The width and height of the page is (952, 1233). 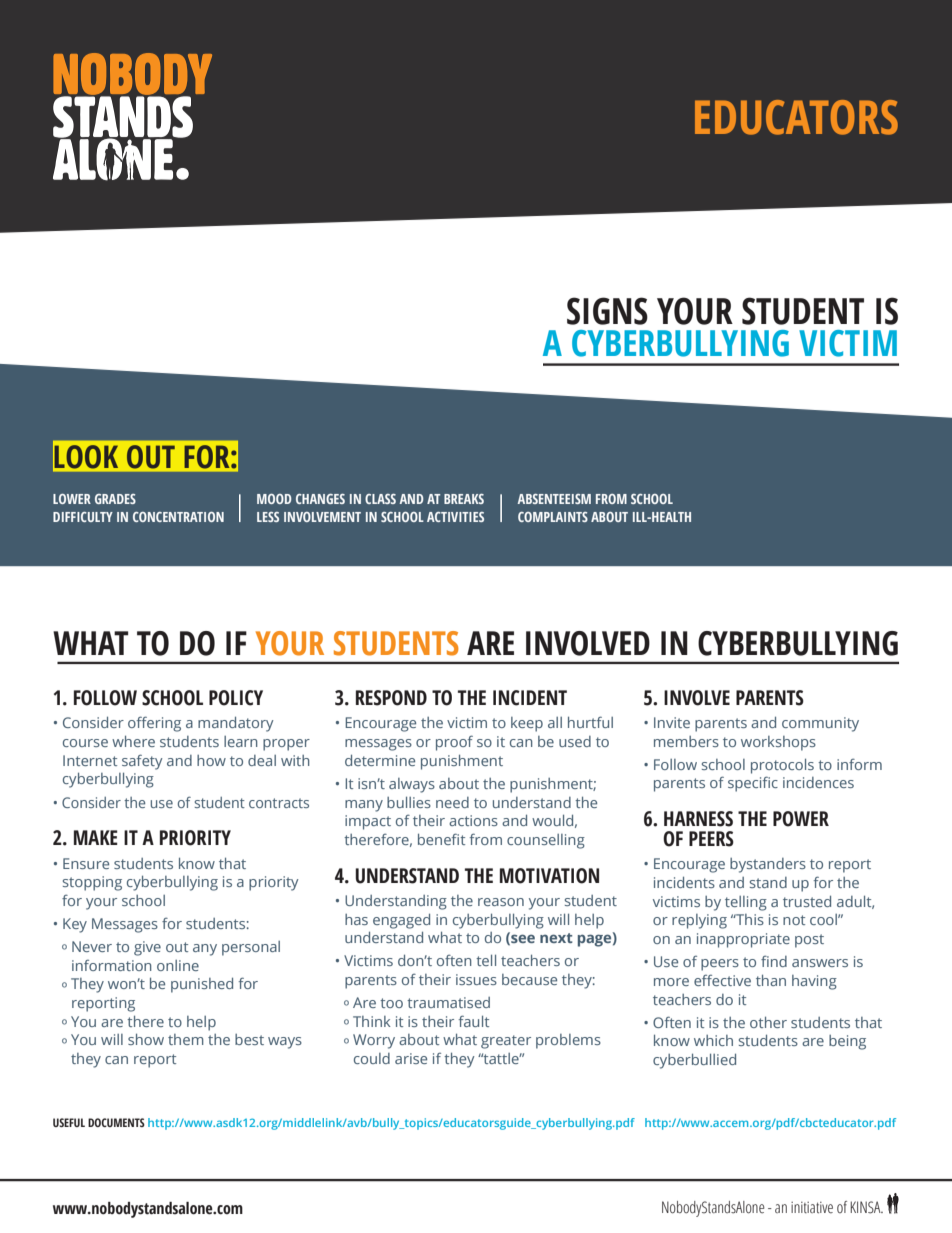 What do you see at coordinates (501, 902) in the page?
I see `reason` at bounding box center [501, 902].
